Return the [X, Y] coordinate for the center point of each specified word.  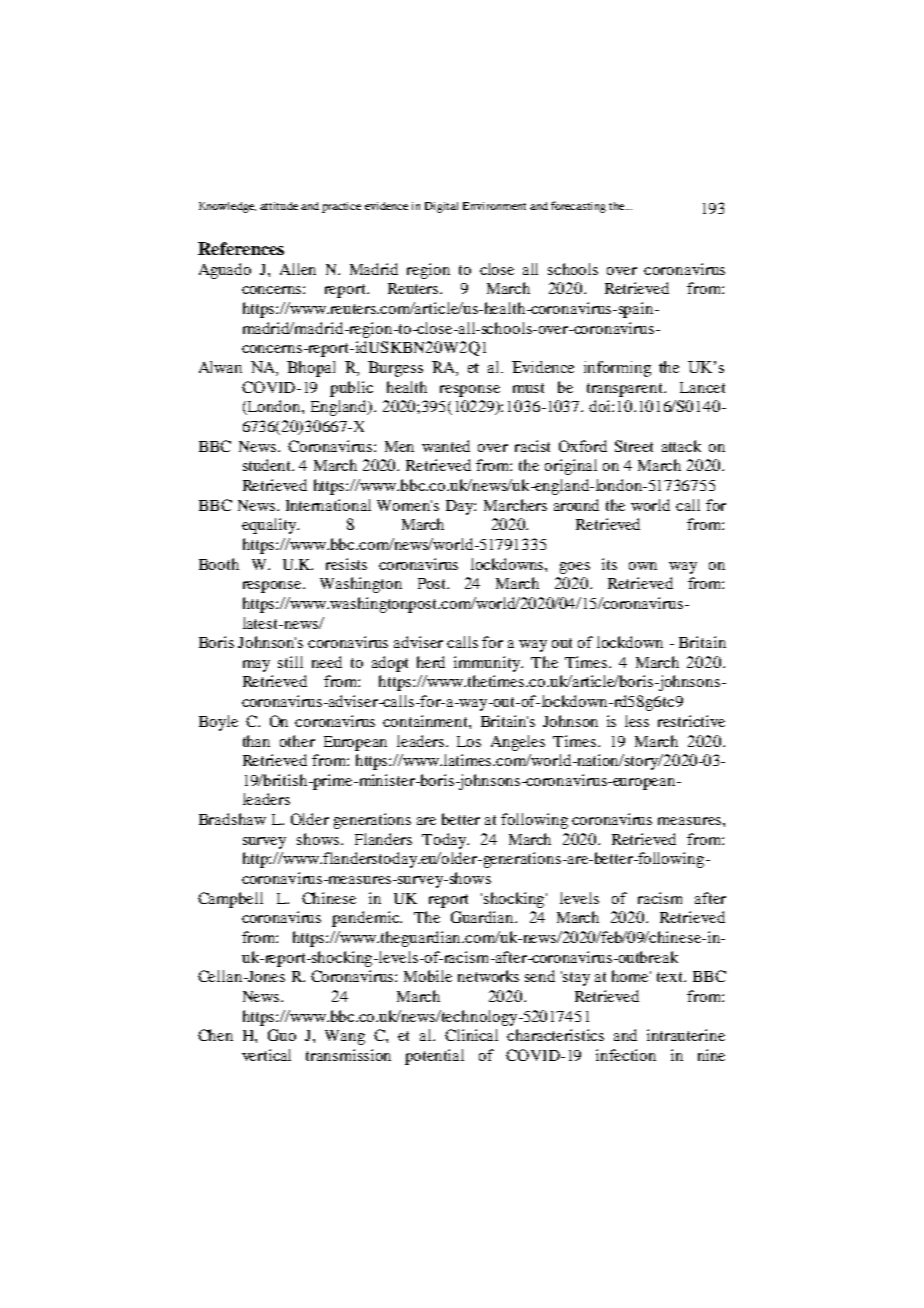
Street [634, 446]
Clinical [471, 1035]
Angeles [518, 743]
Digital [441, 207]
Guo [282, 1035]
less [637, 721]
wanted [446, 446]
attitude [279, 206]
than [256, 741]
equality [270, 526]
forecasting [578, 207]
